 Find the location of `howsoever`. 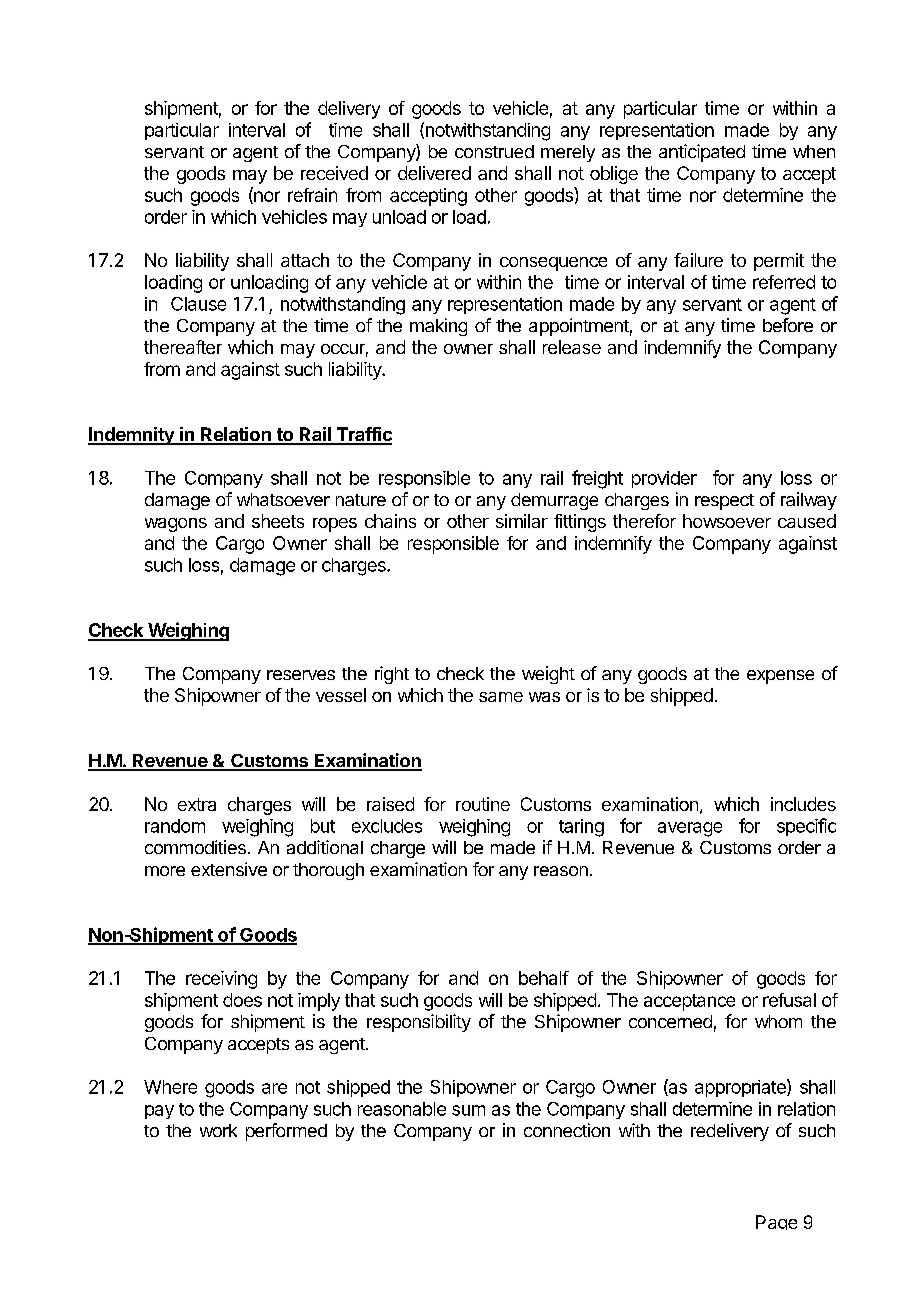

howsoever is located at coordinates (727, 521).
